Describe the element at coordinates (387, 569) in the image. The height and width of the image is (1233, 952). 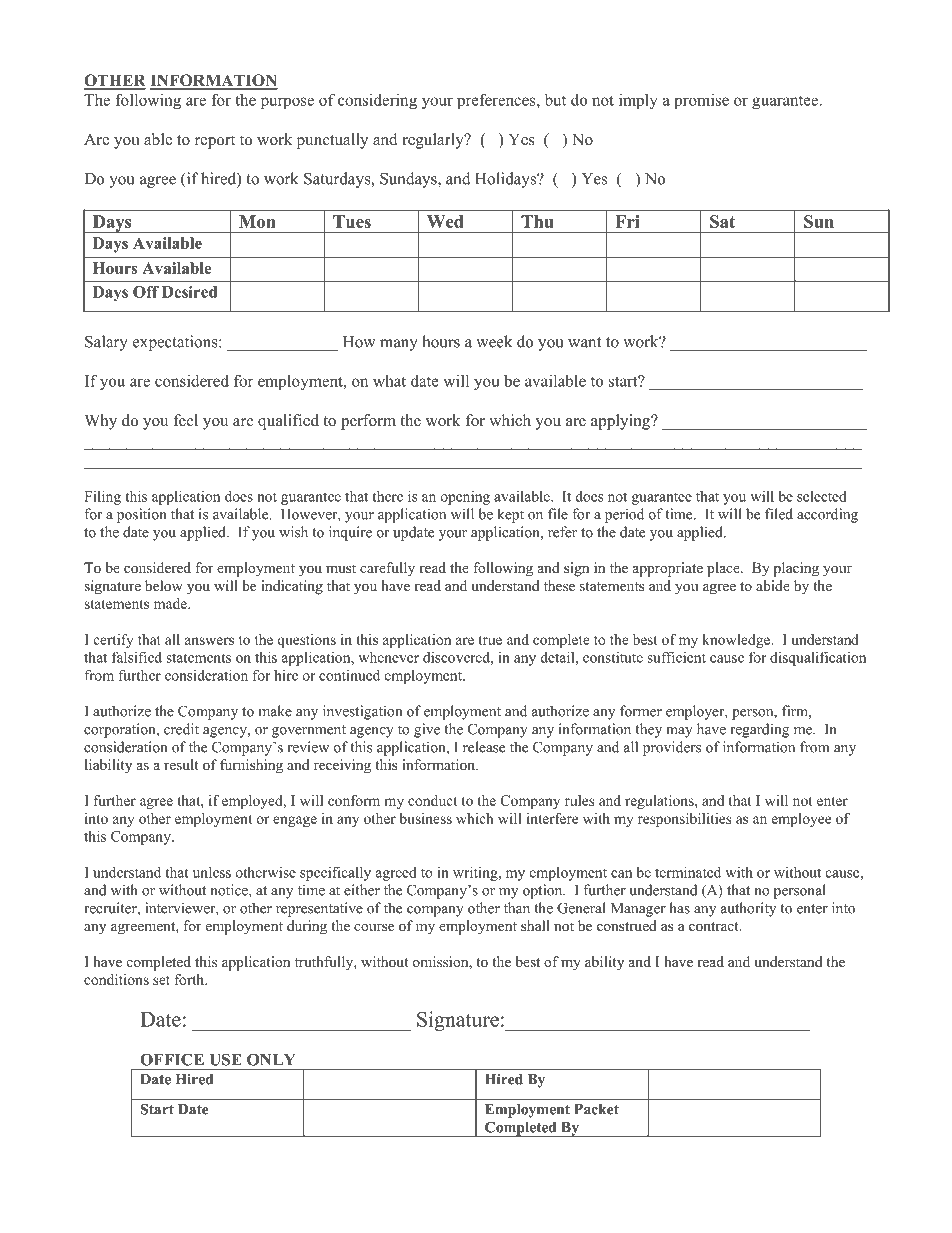
I see `carefully` at that location.
